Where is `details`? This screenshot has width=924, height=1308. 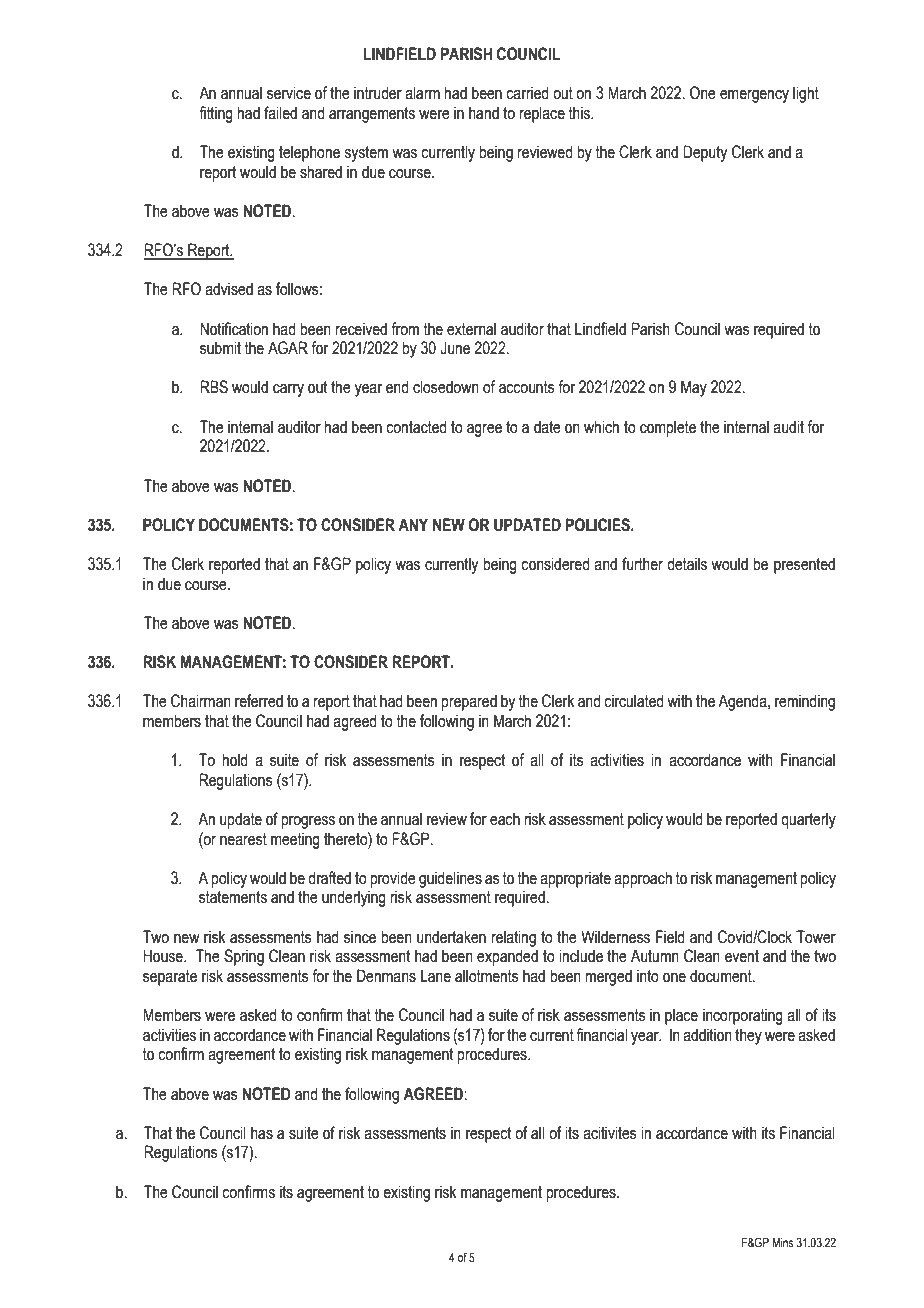
details is located at coordinates (687, 564).
